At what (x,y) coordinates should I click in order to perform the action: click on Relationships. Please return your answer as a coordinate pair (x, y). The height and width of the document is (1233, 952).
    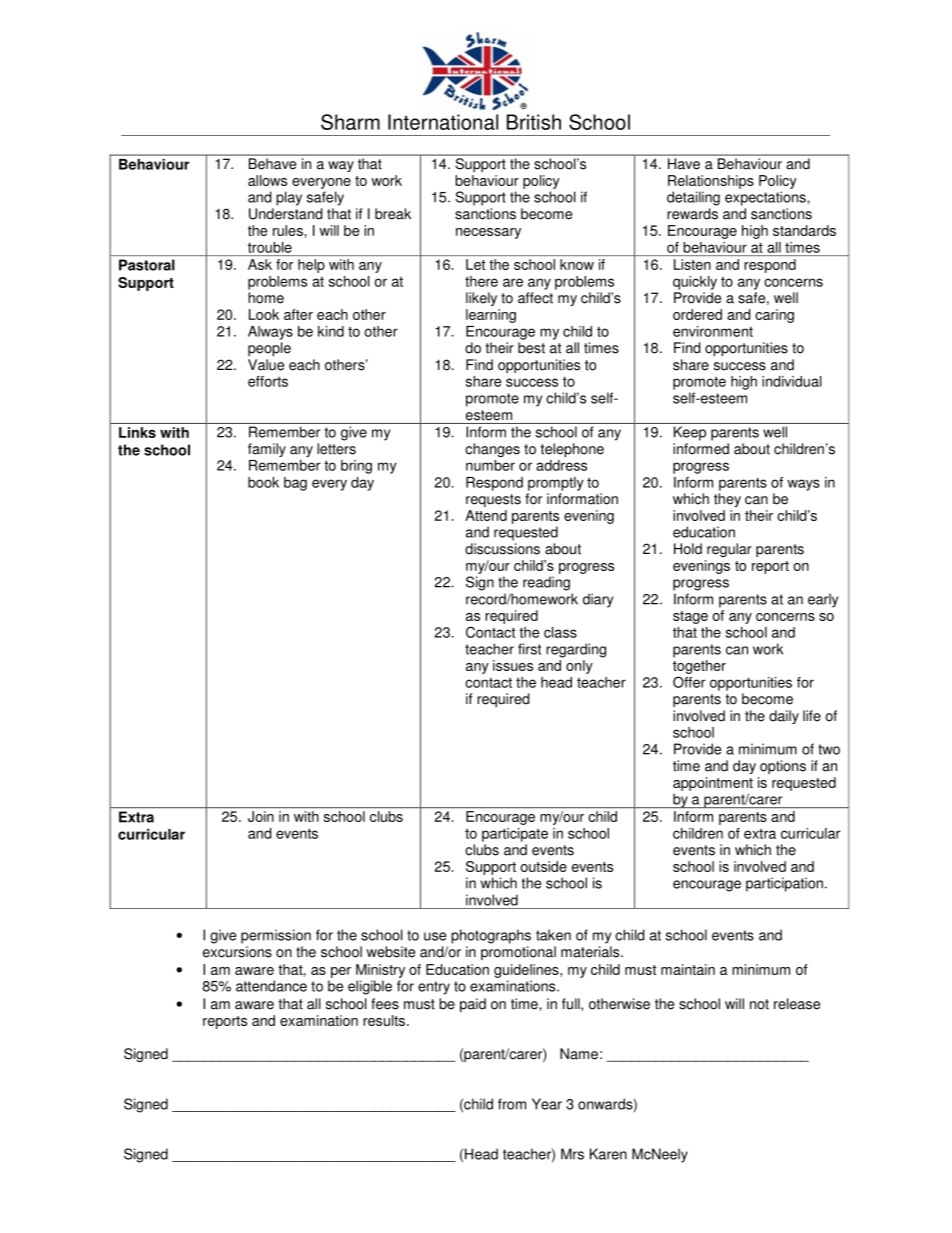
    Looking at the image, I should click on (711, 182).
